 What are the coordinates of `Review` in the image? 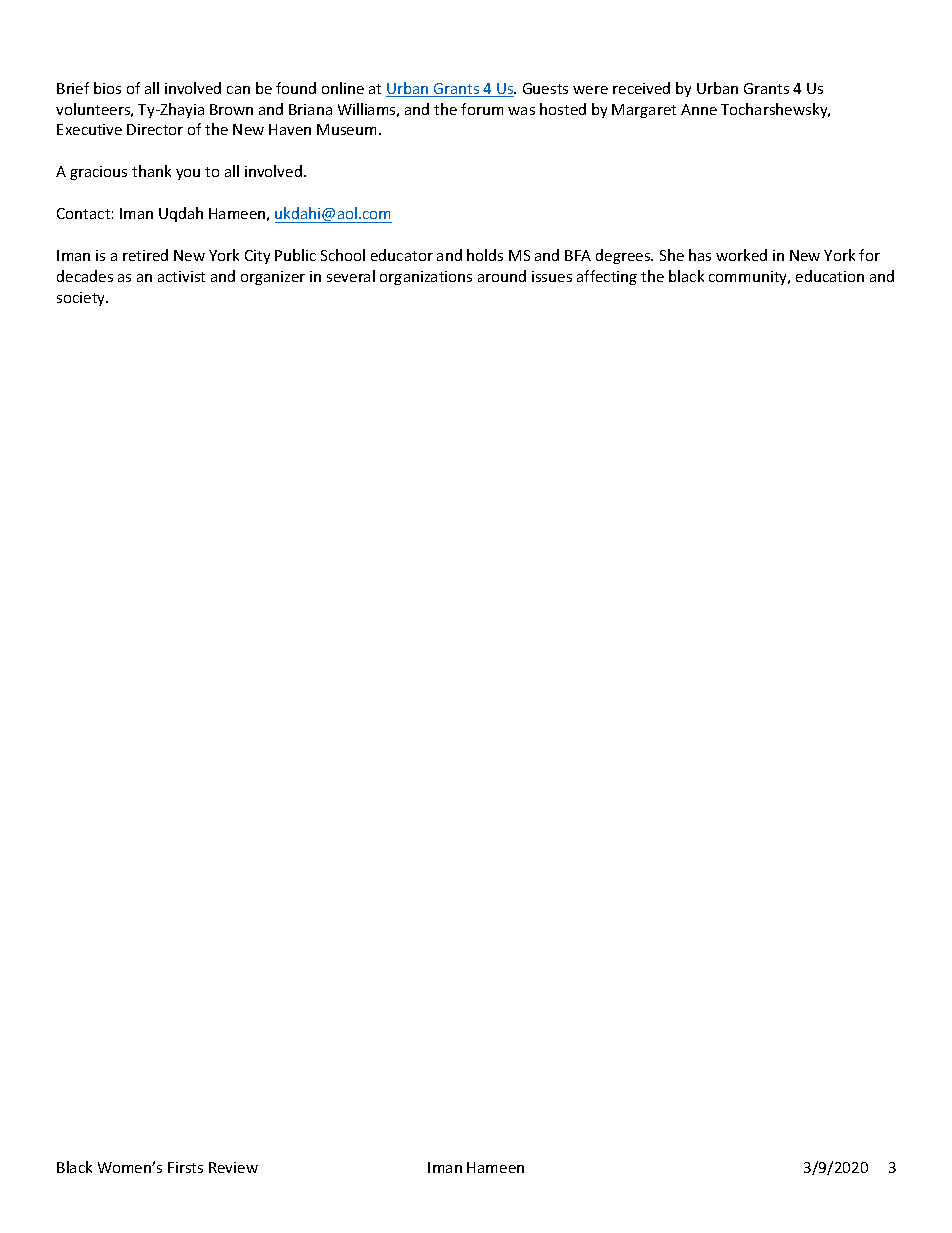 It's located at (233, 1167).
